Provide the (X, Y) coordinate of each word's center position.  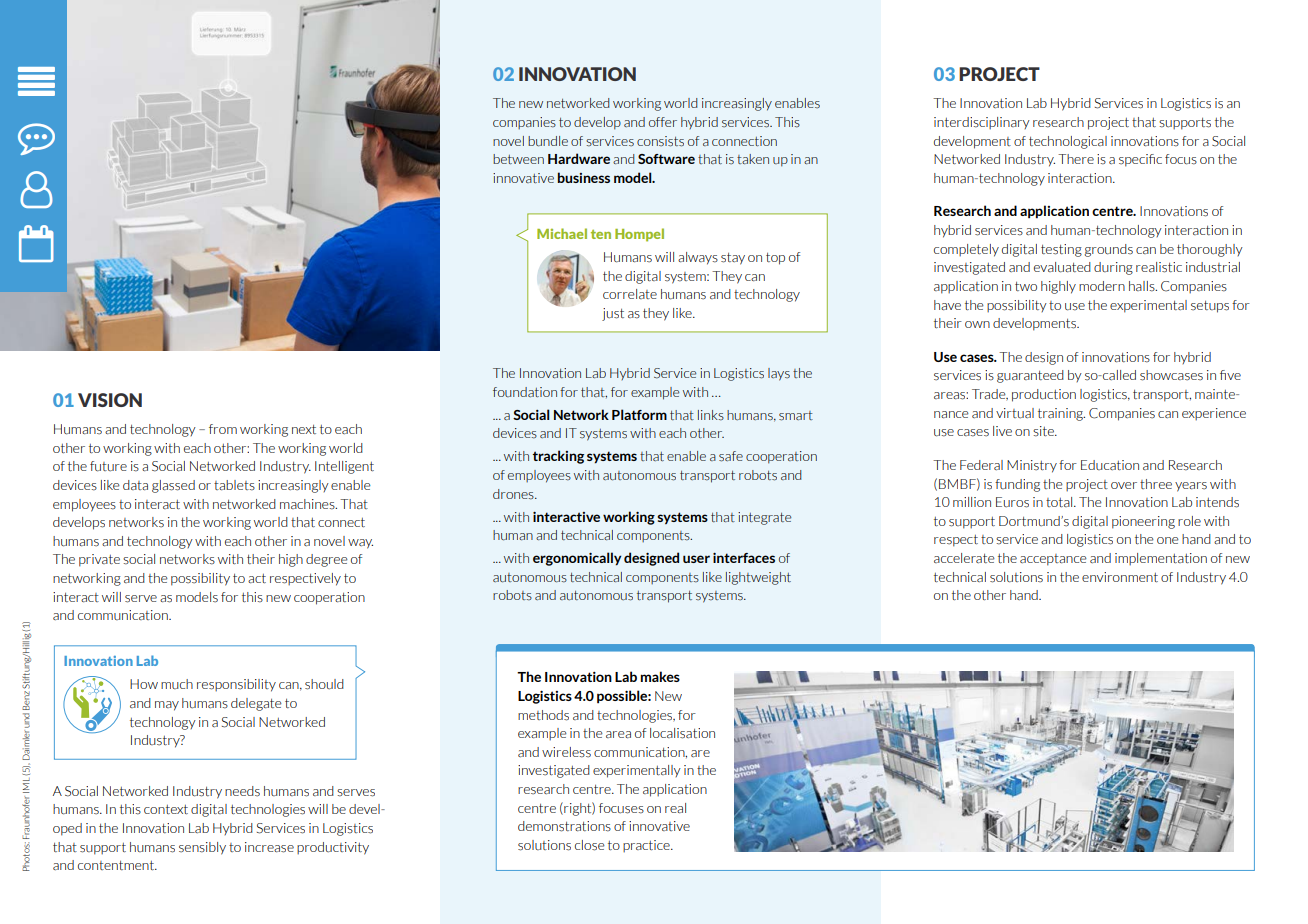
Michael (562, 233)
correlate (630, 294)
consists (660, 141)
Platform (639, 414)
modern (1102, 286)
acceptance (1053, 560)
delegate (256, 704)
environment (1120, 577)
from (223, 429)
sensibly (202, 848)
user (696, 559)
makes (660, 676)
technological (1068, 142)
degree (327, 560)
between (518, 159)
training (1061, 414)
